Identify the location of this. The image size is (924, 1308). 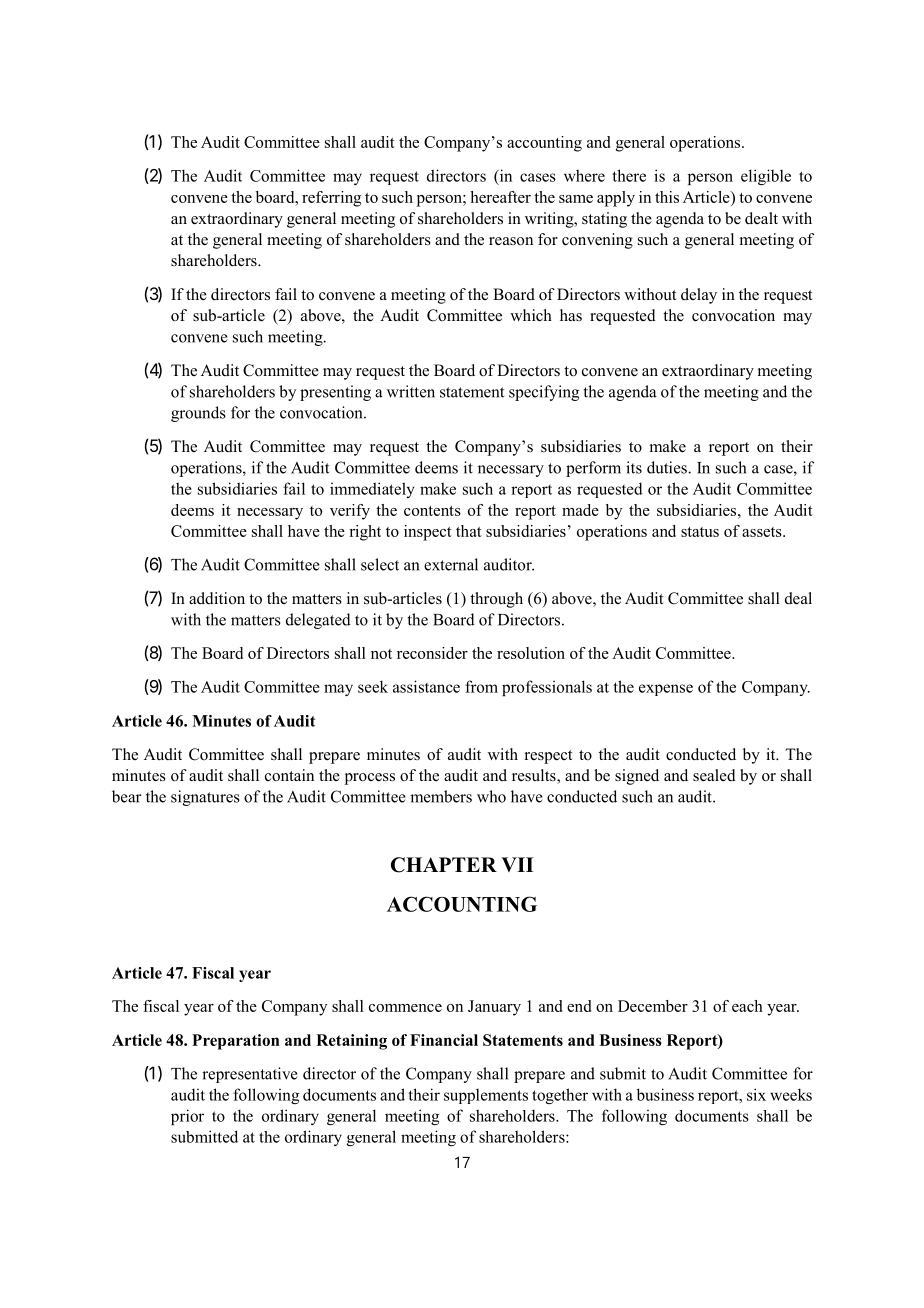
(667, 197).
